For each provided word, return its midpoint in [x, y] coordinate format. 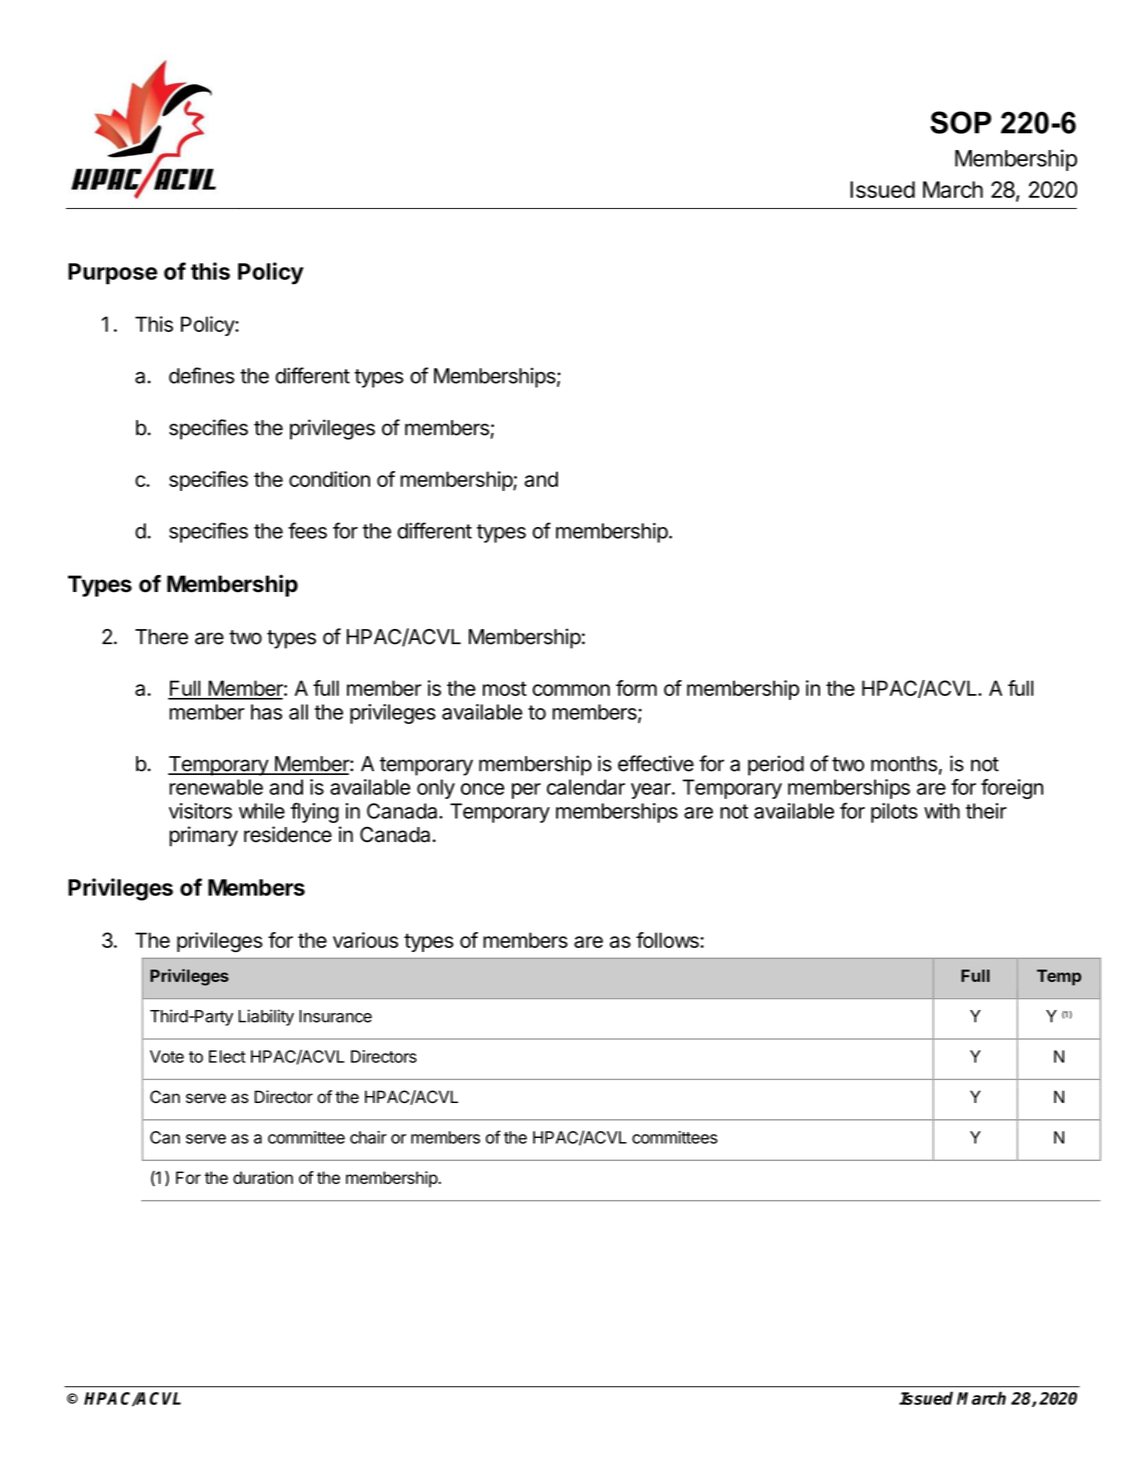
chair [368, 1137]
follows [668, 940]
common [571, 690]
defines [202, 375]
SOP [960, 122]
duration [263, 1177]
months [904, 764]
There [161, 637]
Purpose [112, 274]
